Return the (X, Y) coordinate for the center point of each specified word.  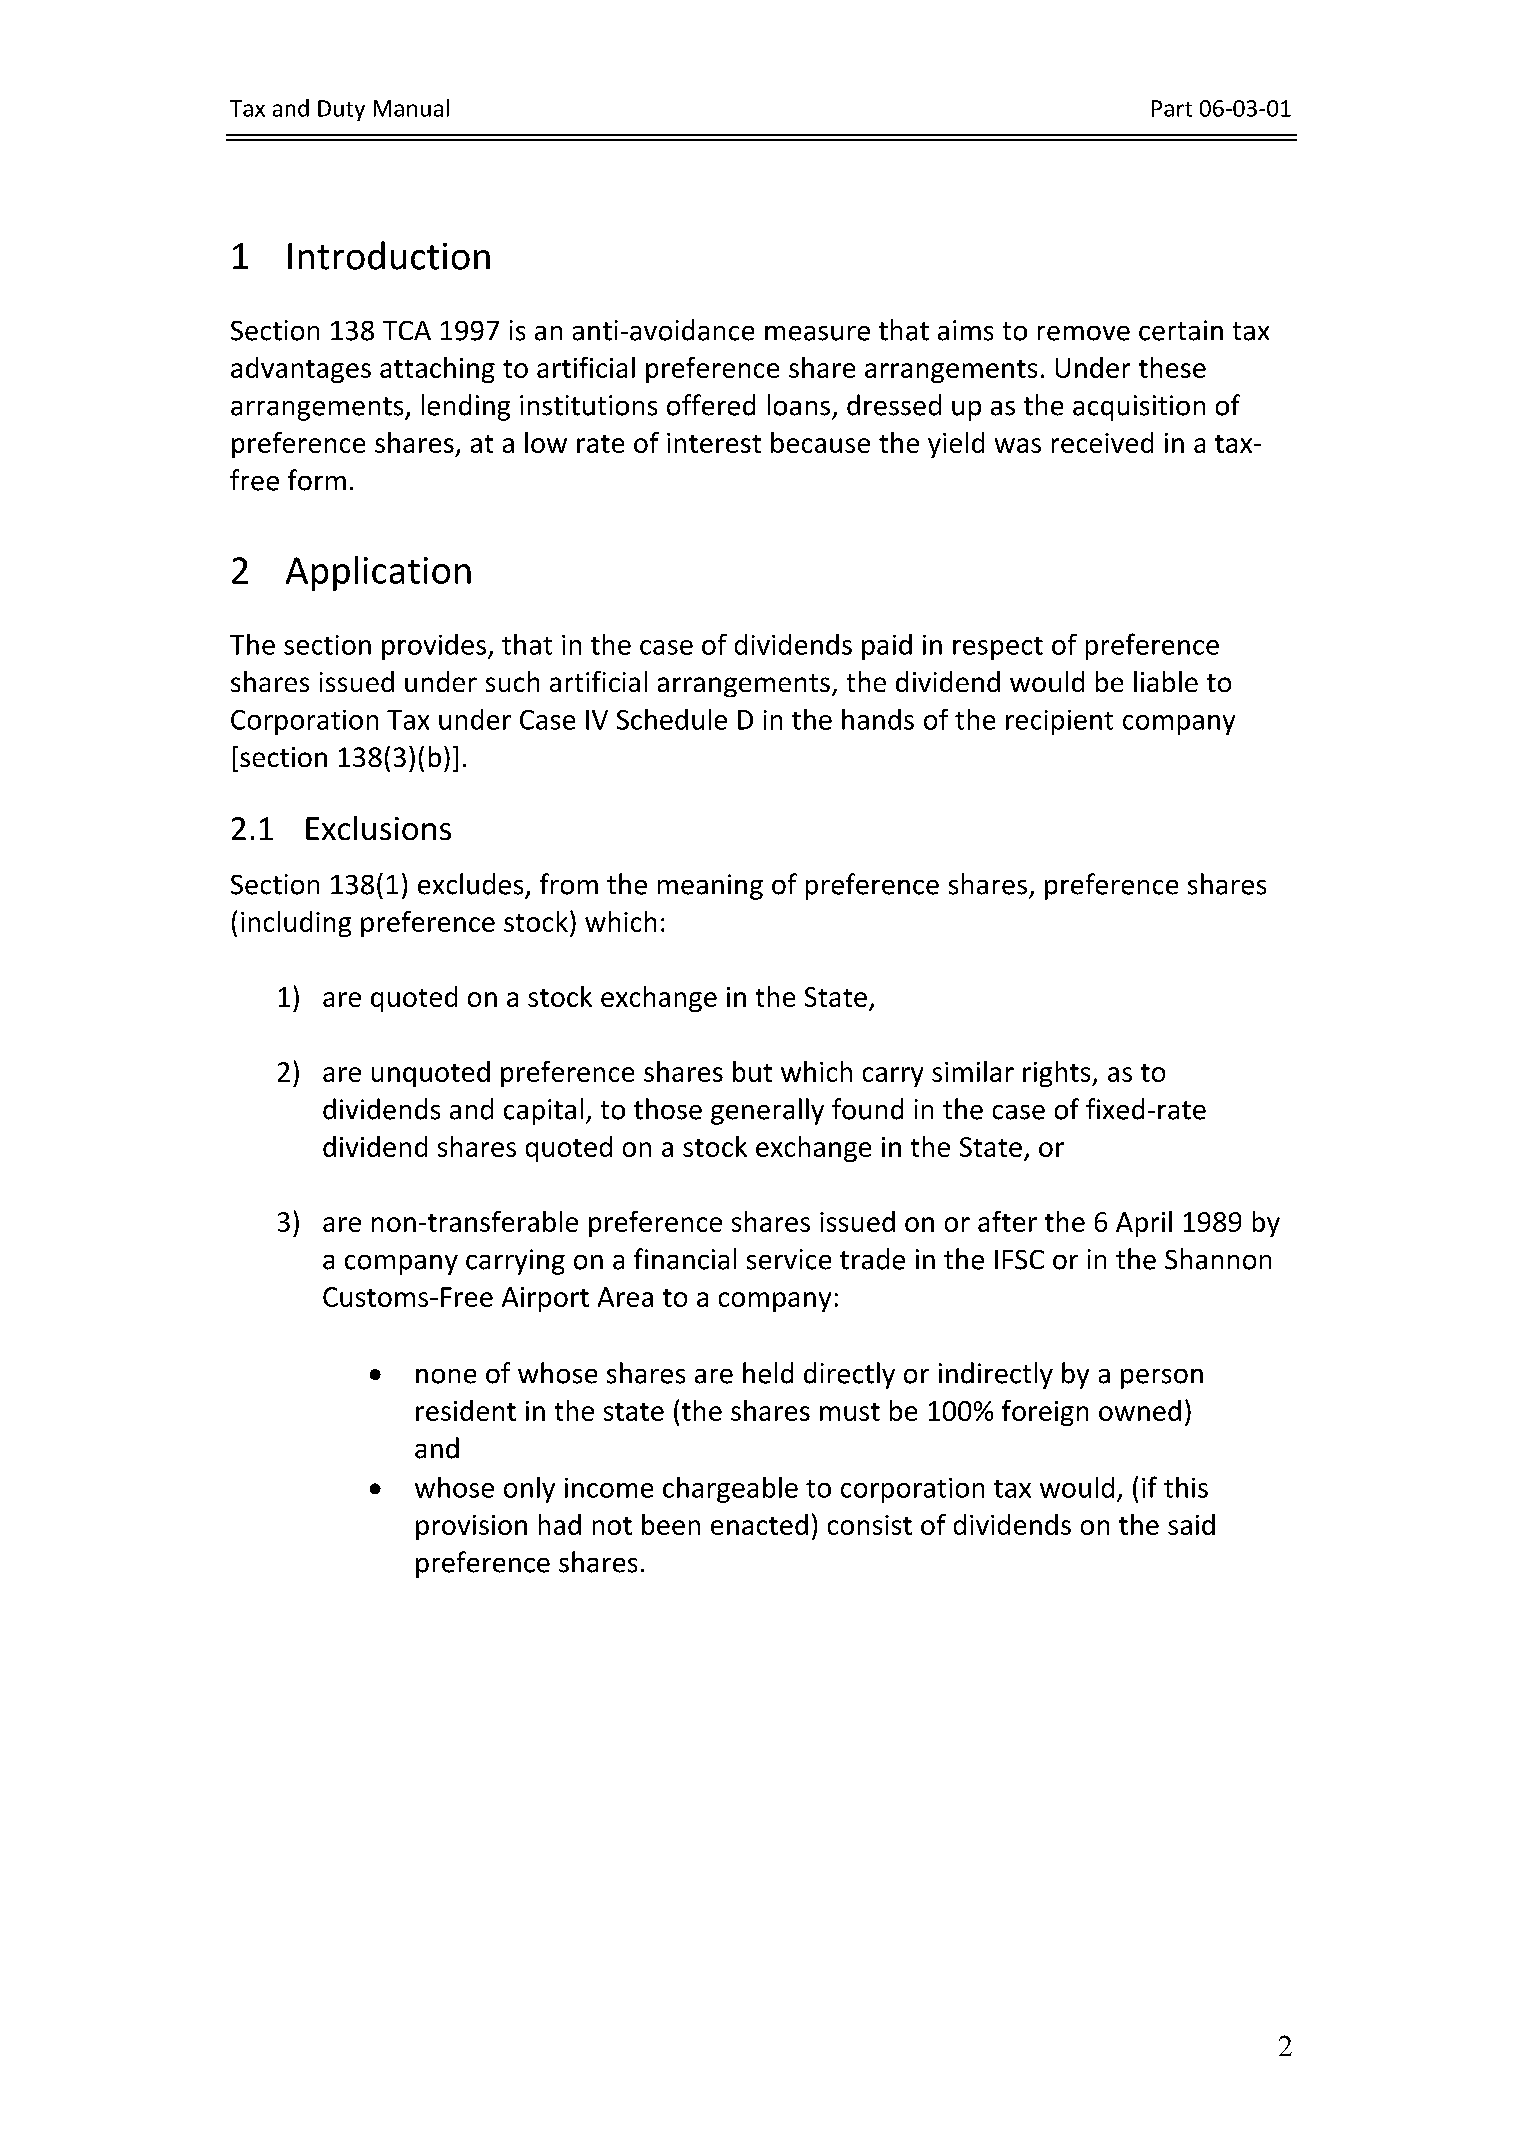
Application (378, 573)
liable (1166, 681)
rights (1058, 1074)
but (752, 1071)
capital (543, 1111)
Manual (411, 108)
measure (817, 333)
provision (471, 1527)
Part (1172, 108)
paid (887, 647)
